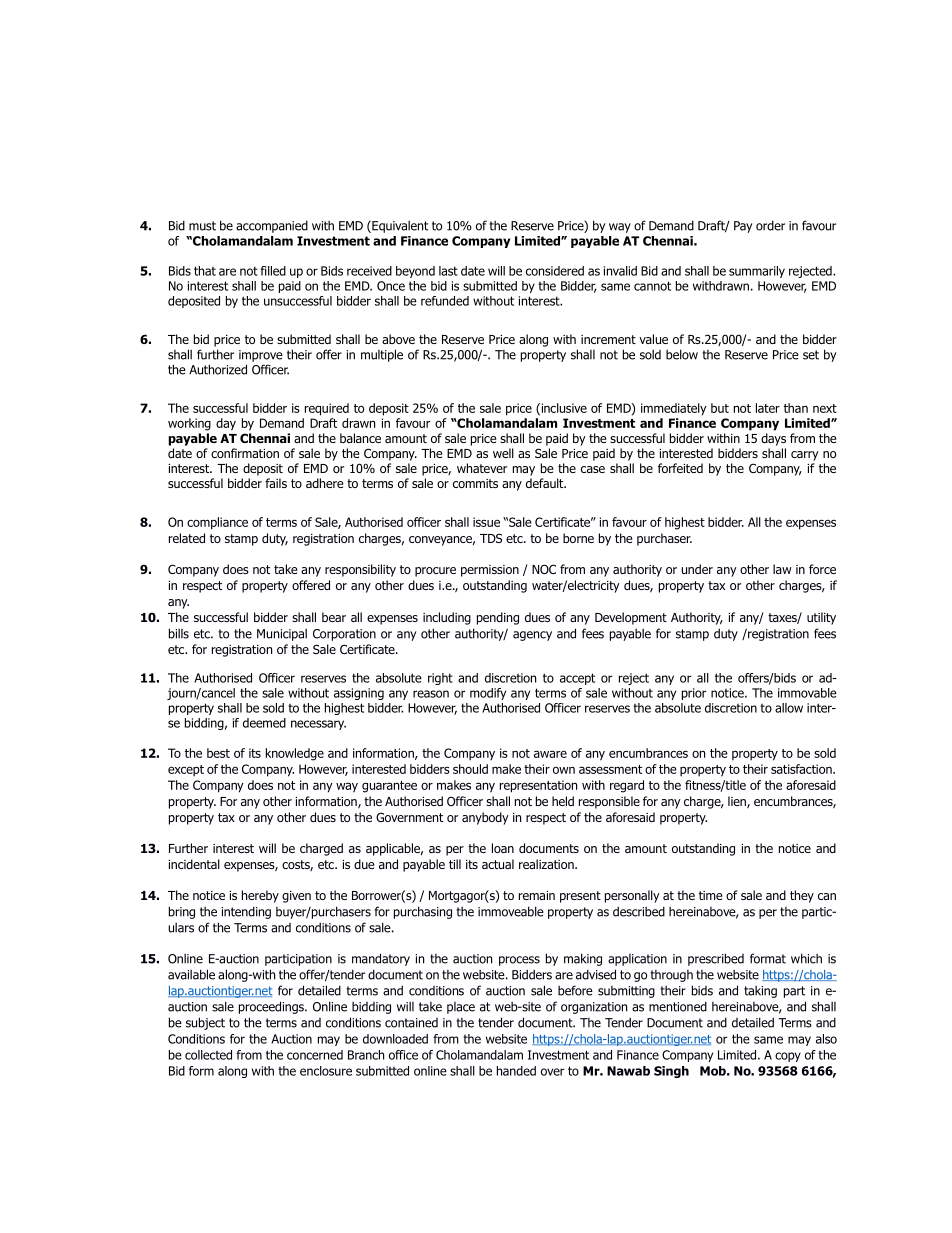 This screenshot has width=952, height=1233. I want to click on collected, so click(208, 1055).
